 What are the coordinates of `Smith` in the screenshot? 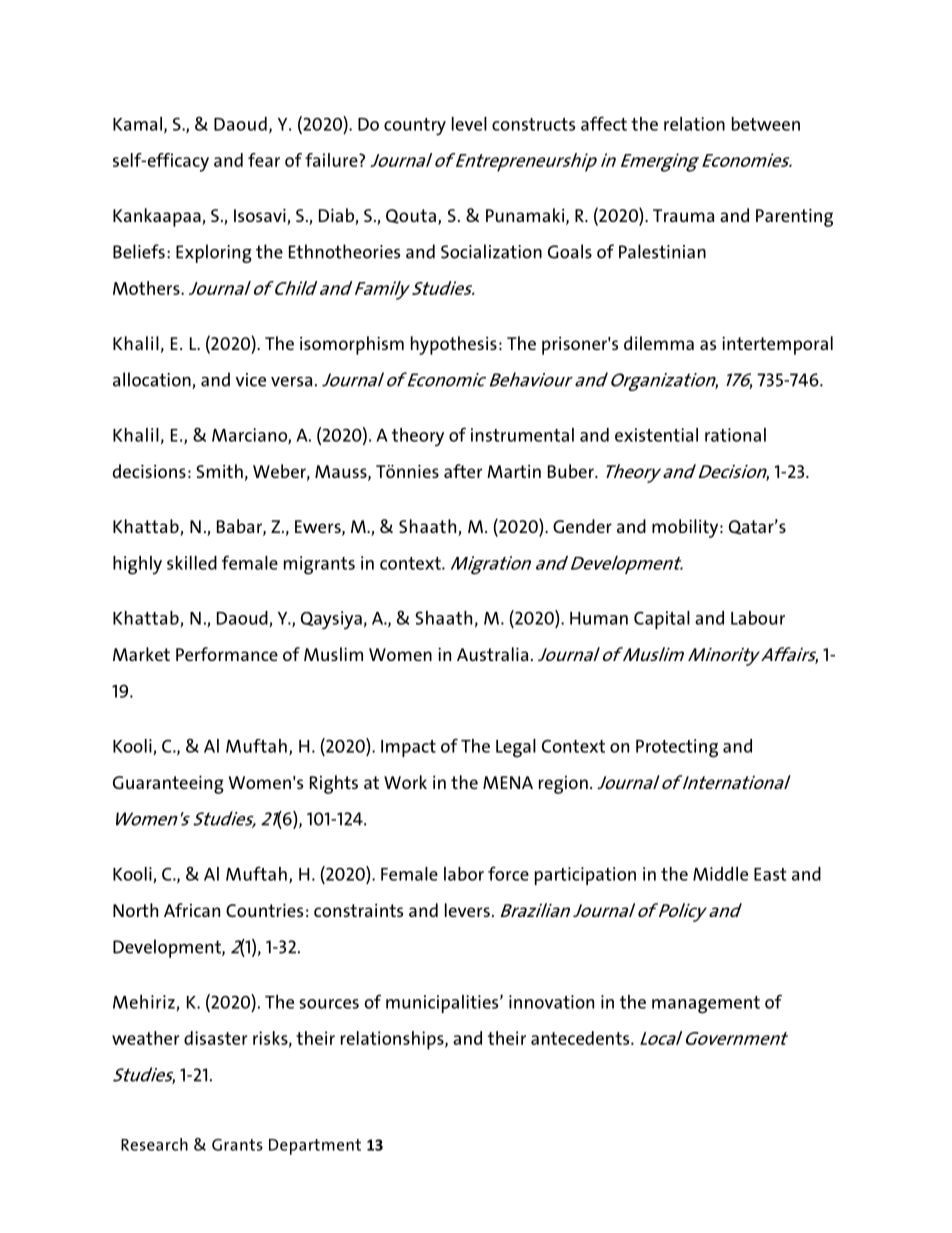 It's located at (219, 471).
